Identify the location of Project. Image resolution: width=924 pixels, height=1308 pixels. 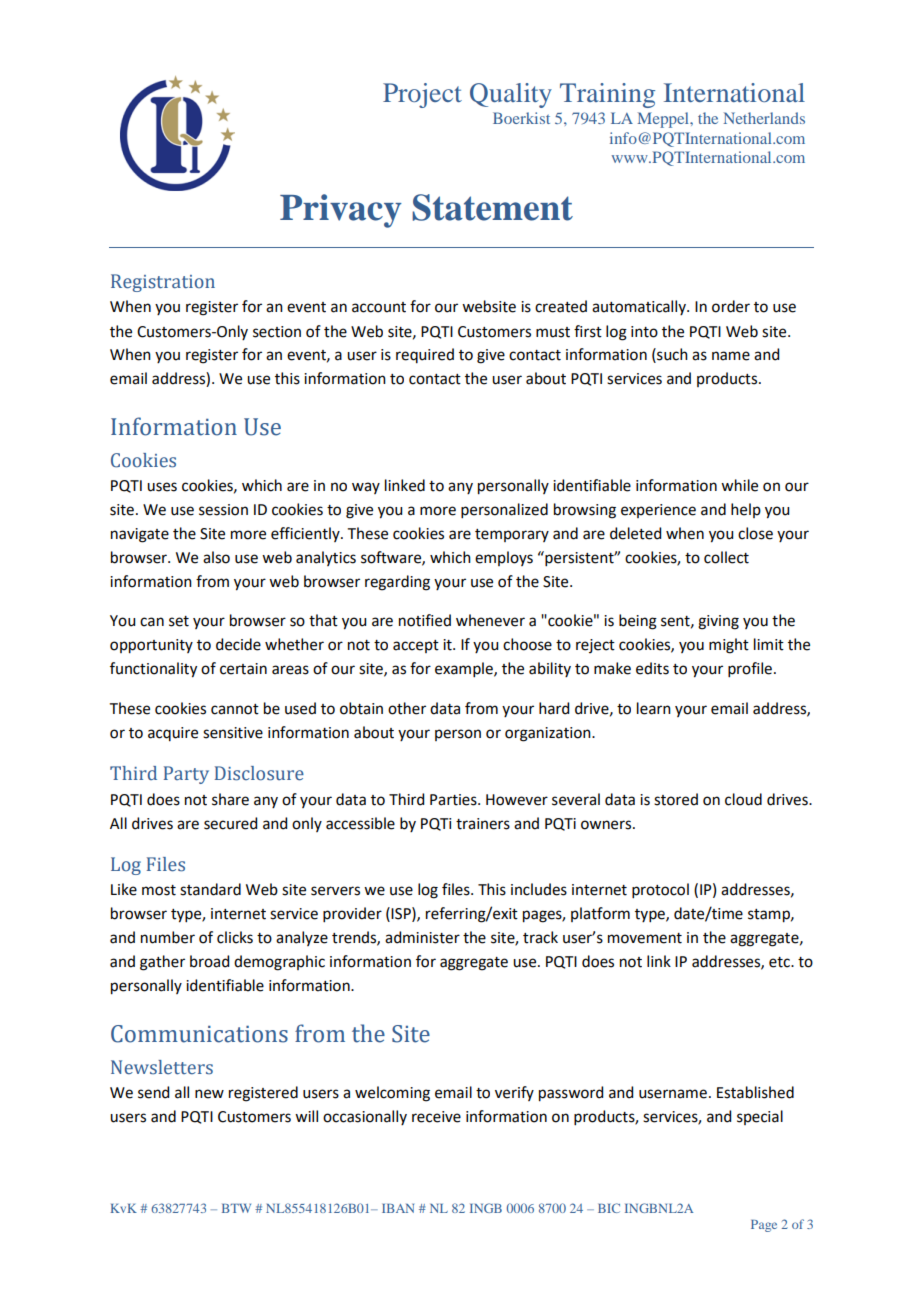
(422, 95).
